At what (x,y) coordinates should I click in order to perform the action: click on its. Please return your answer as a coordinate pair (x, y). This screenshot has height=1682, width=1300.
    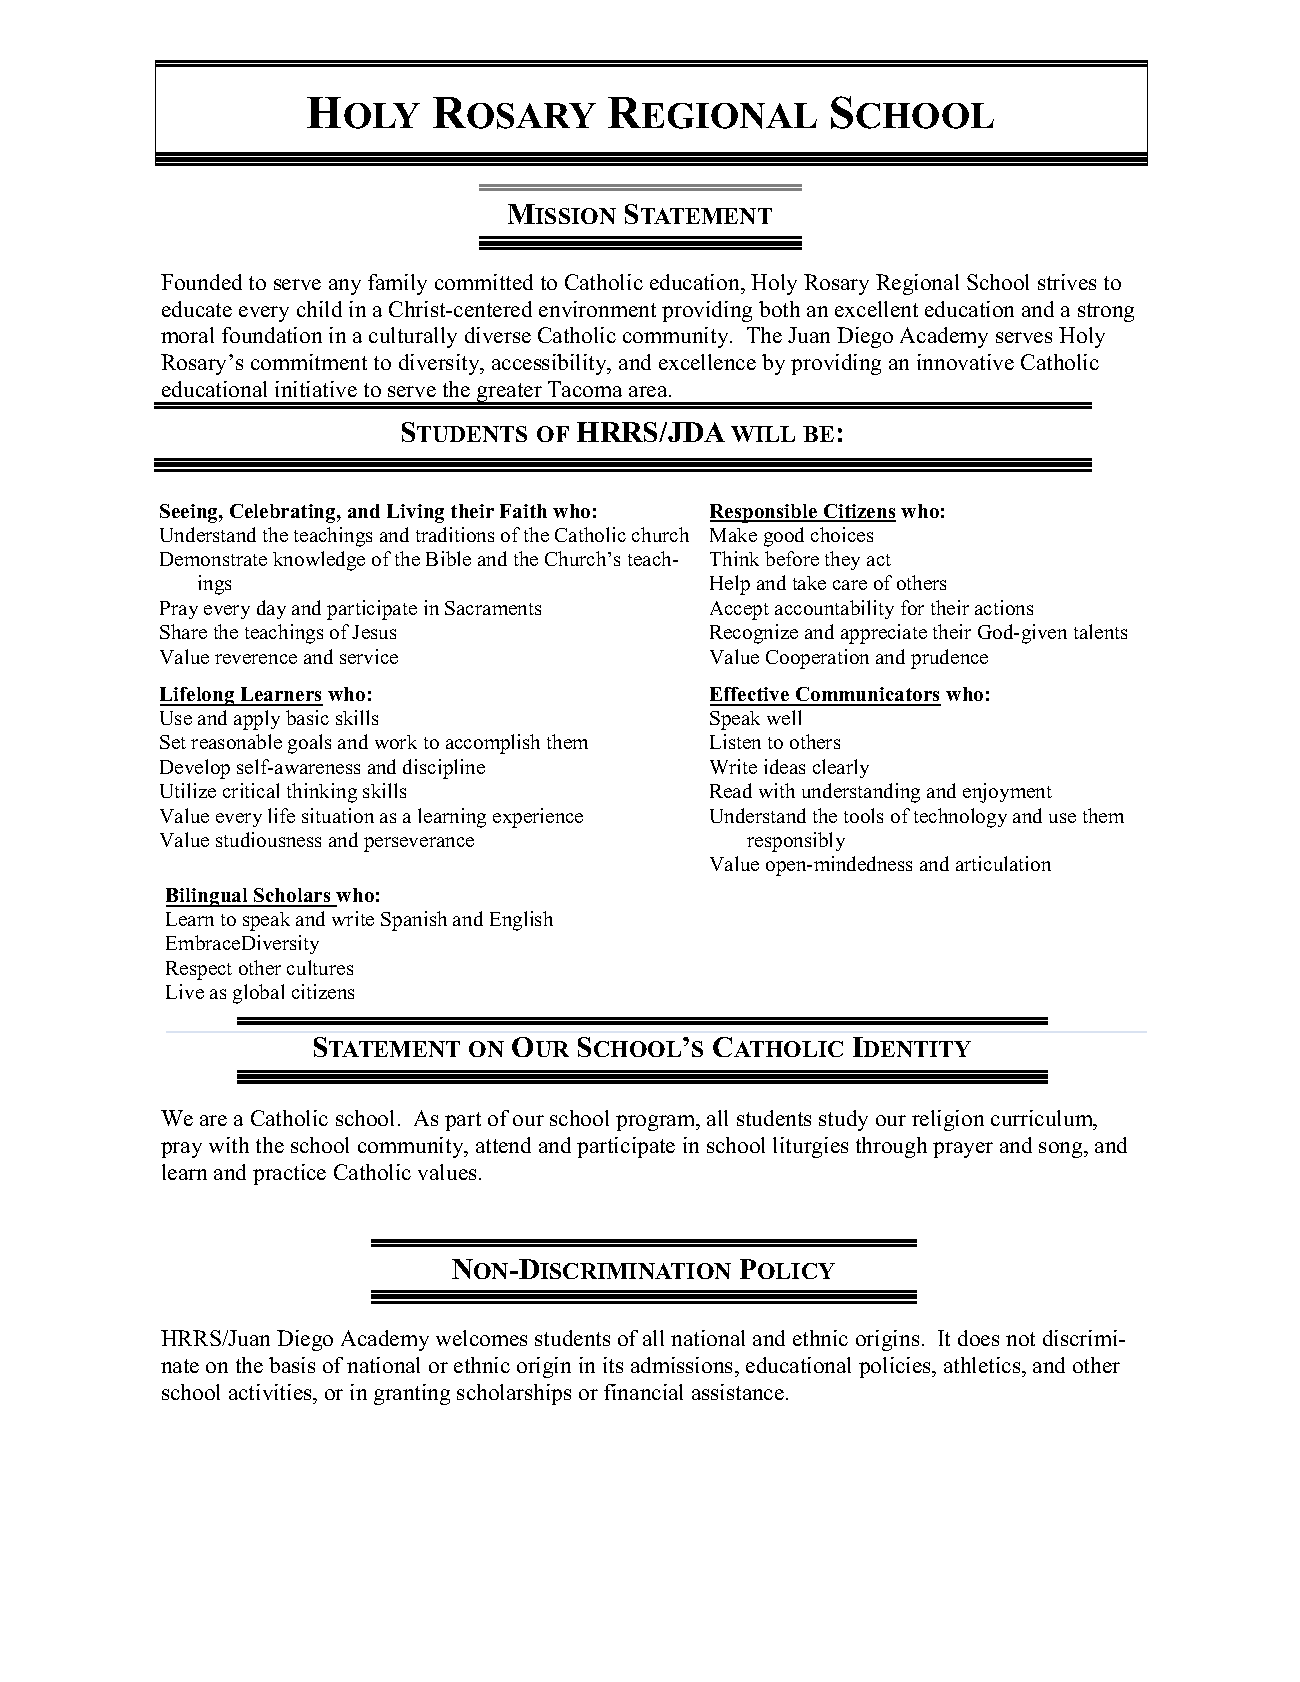
    Looking at the image, I should click on (613, 1365).
